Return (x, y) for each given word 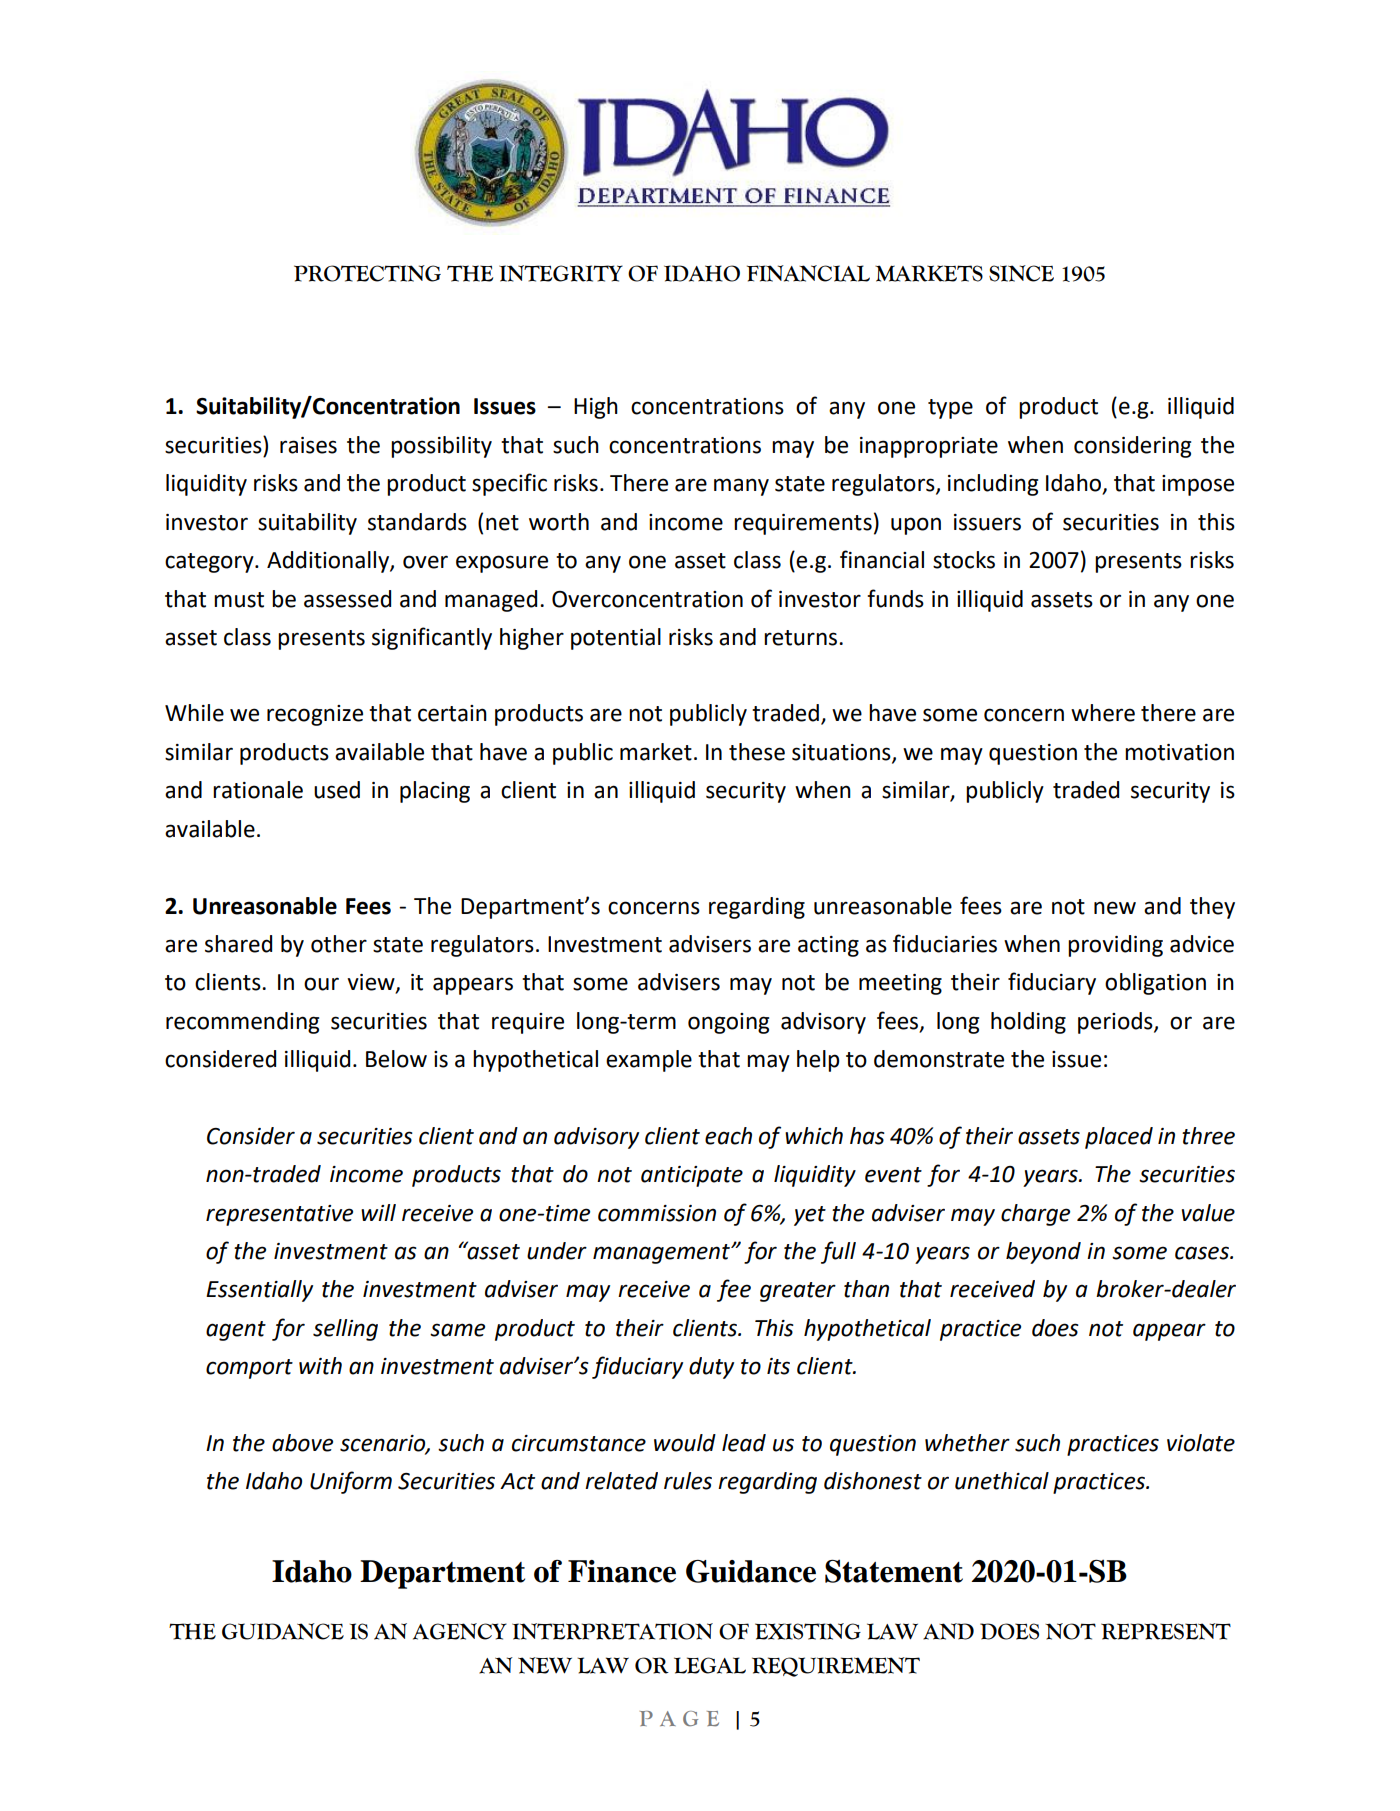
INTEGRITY (561, 273)
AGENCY (460, 1631)
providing (1115, 946)
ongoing (728, 1023)
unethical (1002, 1481)
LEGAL (710, 1665)
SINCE (1021, 273)
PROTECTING (367, 273)
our (321, 984)
